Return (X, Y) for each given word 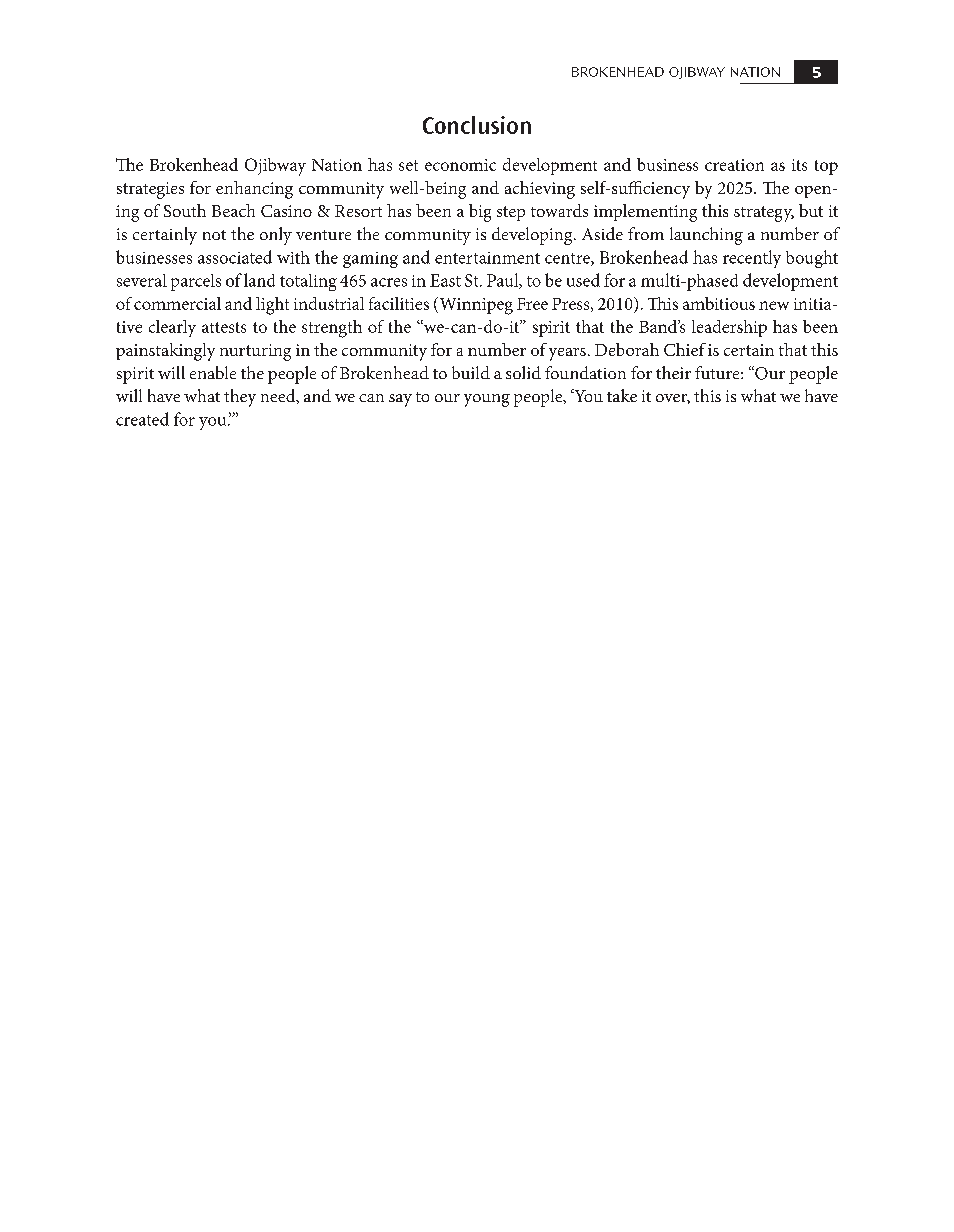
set (408, 165)
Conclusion (477, 125)
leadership (729, 328)
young (487, 400)
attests (224, 327)
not (214, 235)
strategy (764, 214)
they (240, 398)
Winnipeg (475, 306)
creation (734, 165)
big (480, 213)
